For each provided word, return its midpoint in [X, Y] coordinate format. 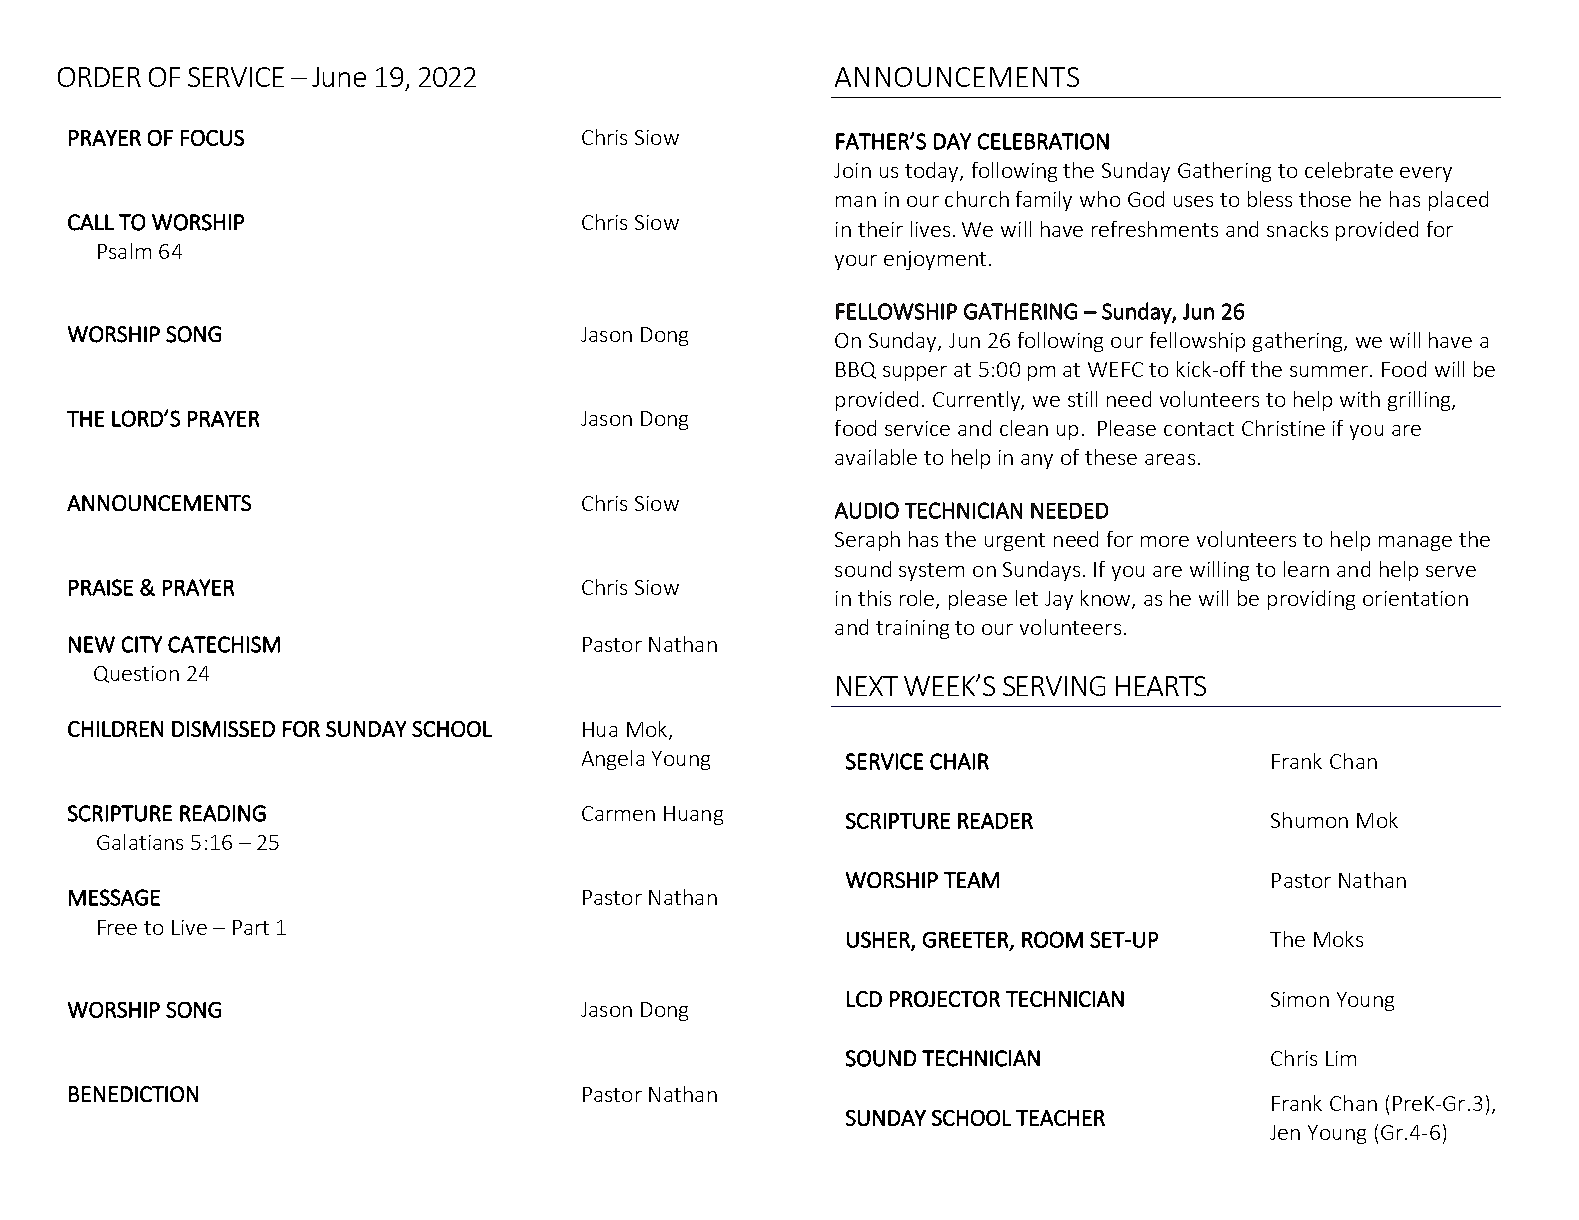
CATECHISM [224, 644]
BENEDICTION [133, 1094]
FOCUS [212, 138]
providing [1311, 600]
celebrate [1349, 170]
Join [852, 170]
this [874, 598]
